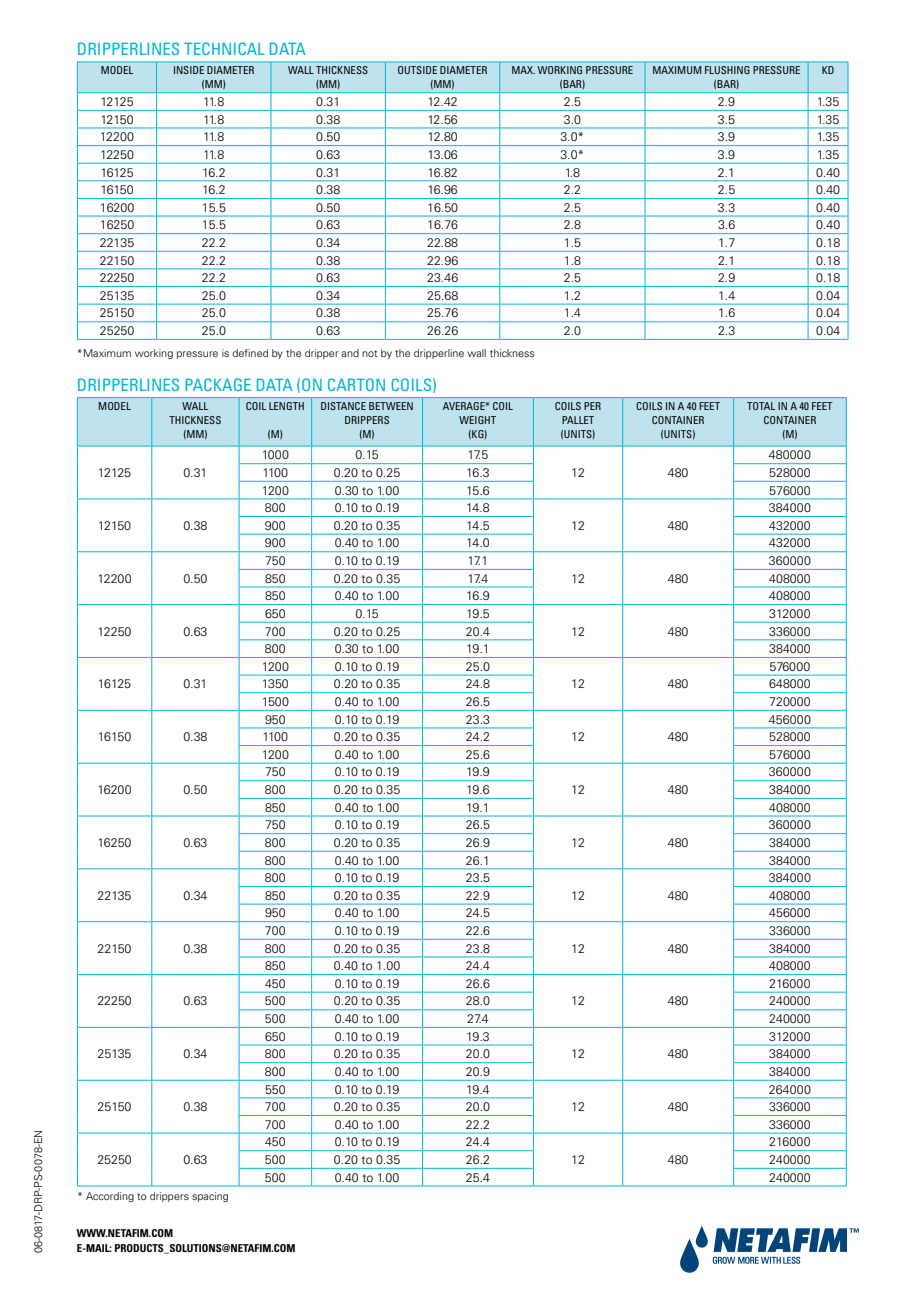 This page has width=924, height=1308. What do you see at coordinates (761, 406) in the page?
I see `TOTAL` at bounding box center [761, 406].
